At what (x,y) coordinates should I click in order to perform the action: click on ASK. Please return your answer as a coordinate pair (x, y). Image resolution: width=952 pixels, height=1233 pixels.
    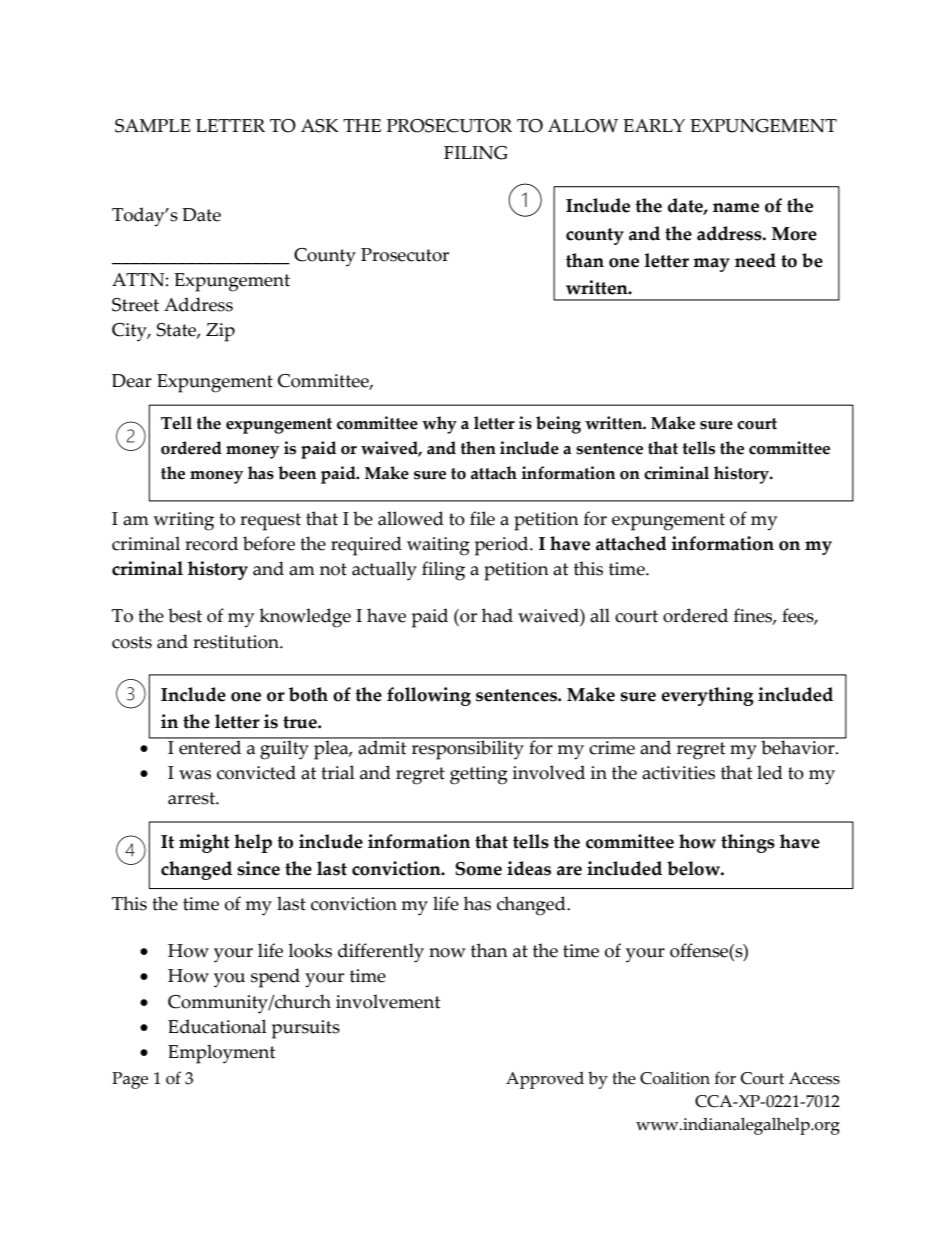
    Looking at the image, I should click on (320, 126).
